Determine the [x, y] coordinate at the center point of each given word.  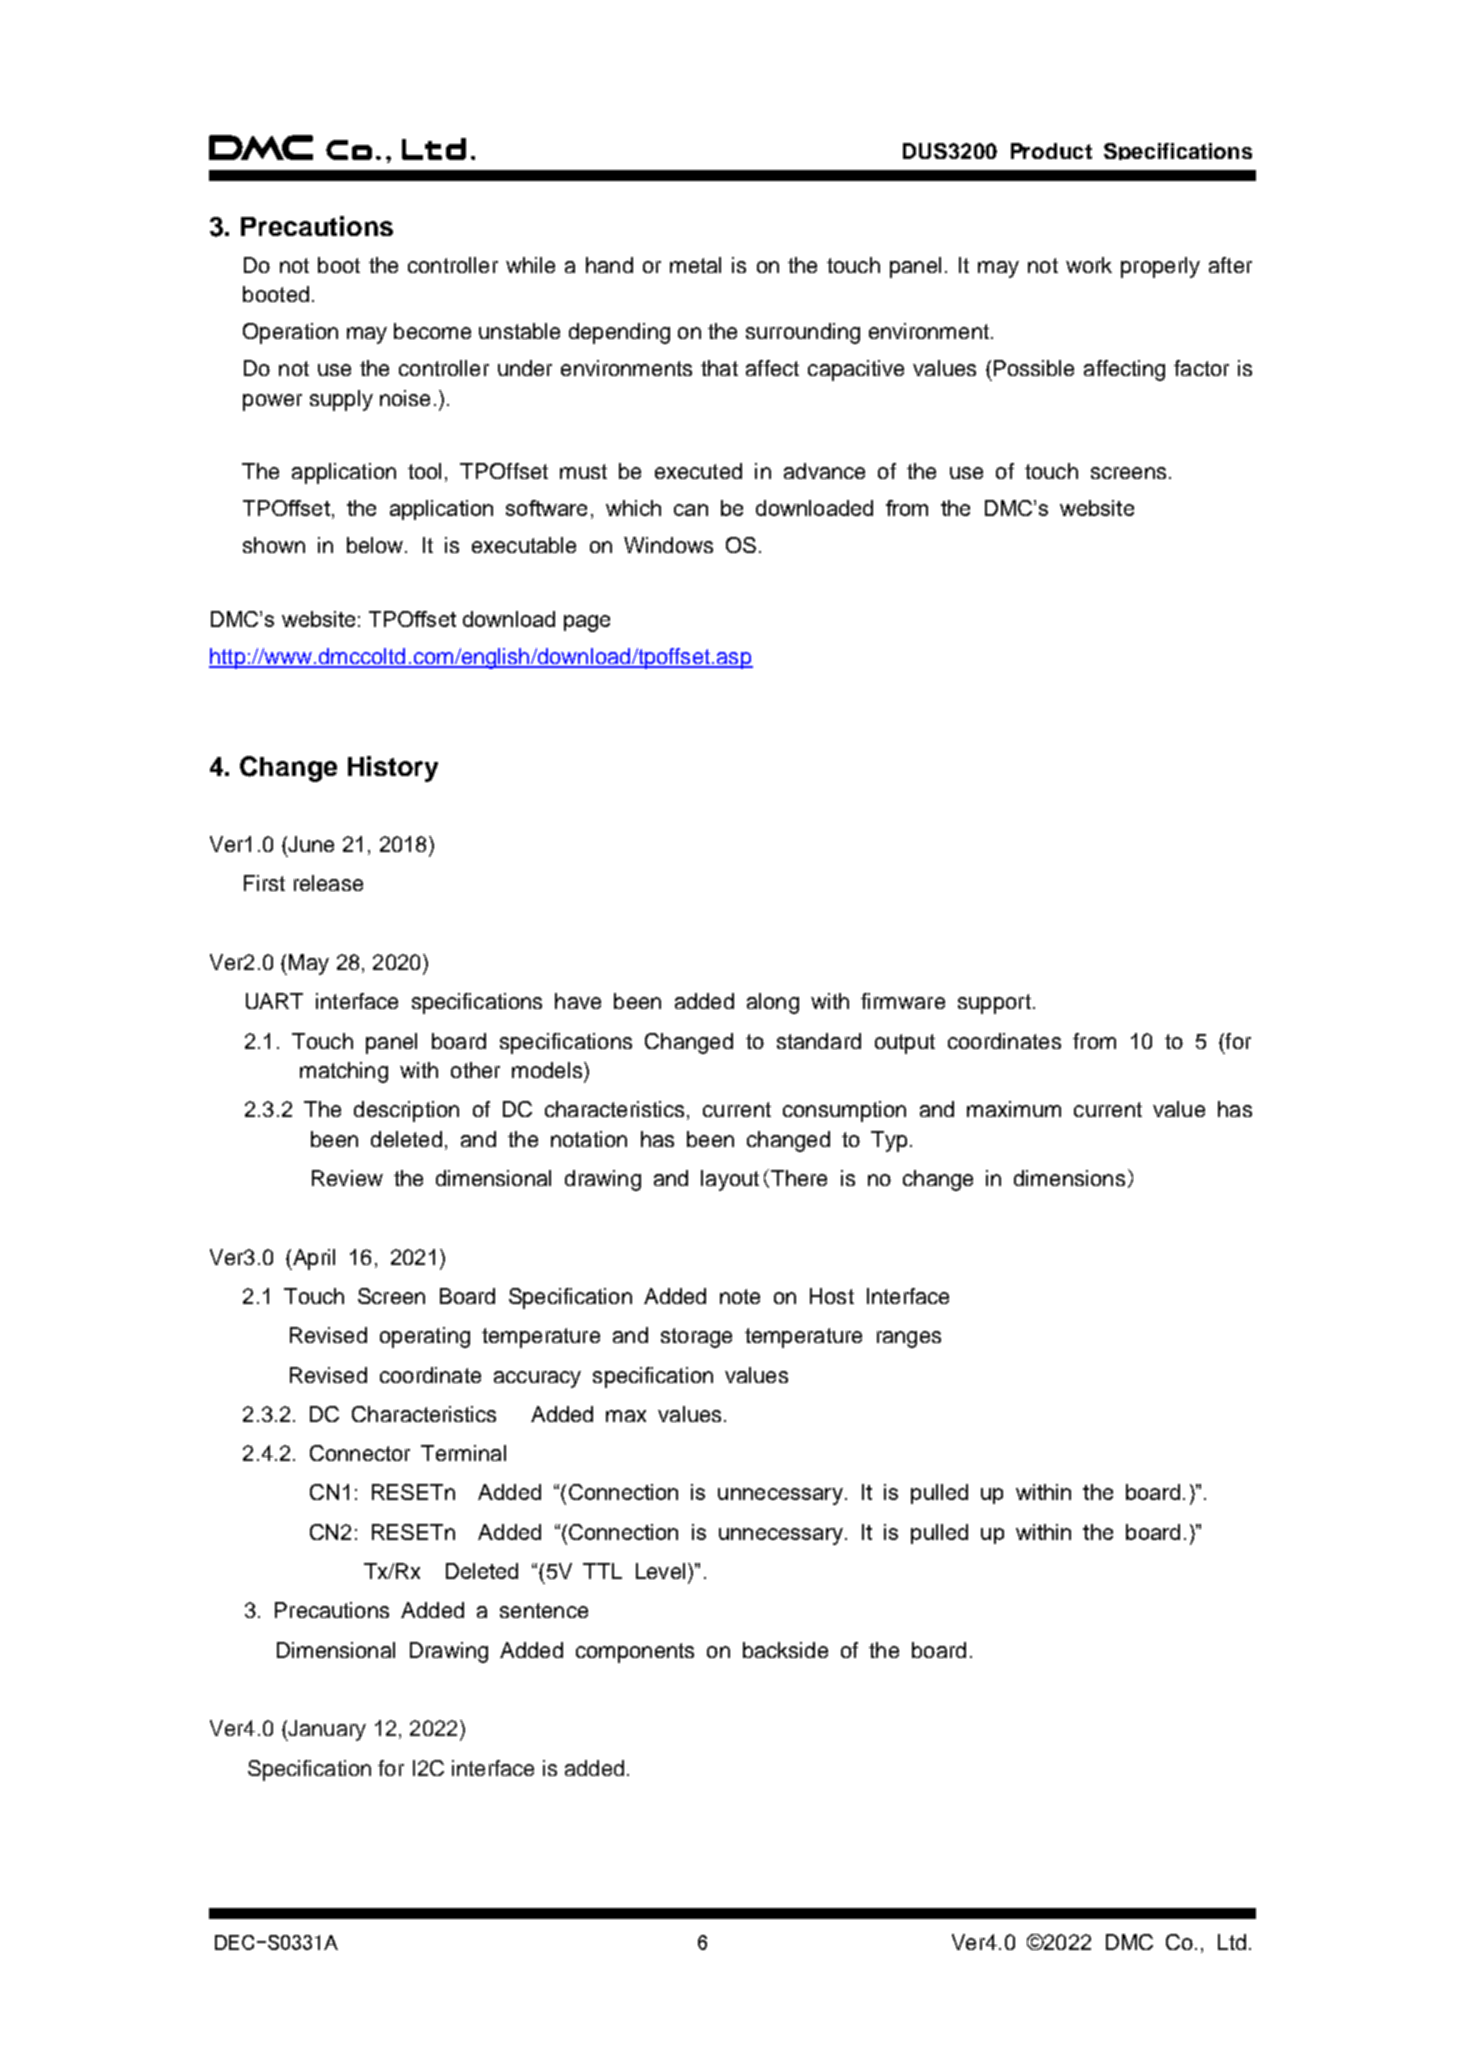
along [773, 1003]
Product [1051, 151]
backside [785, 1650]
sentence [544, 1610]
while [530, 265]
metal [695, 265]
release [328, 883]
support [994, 1004]
